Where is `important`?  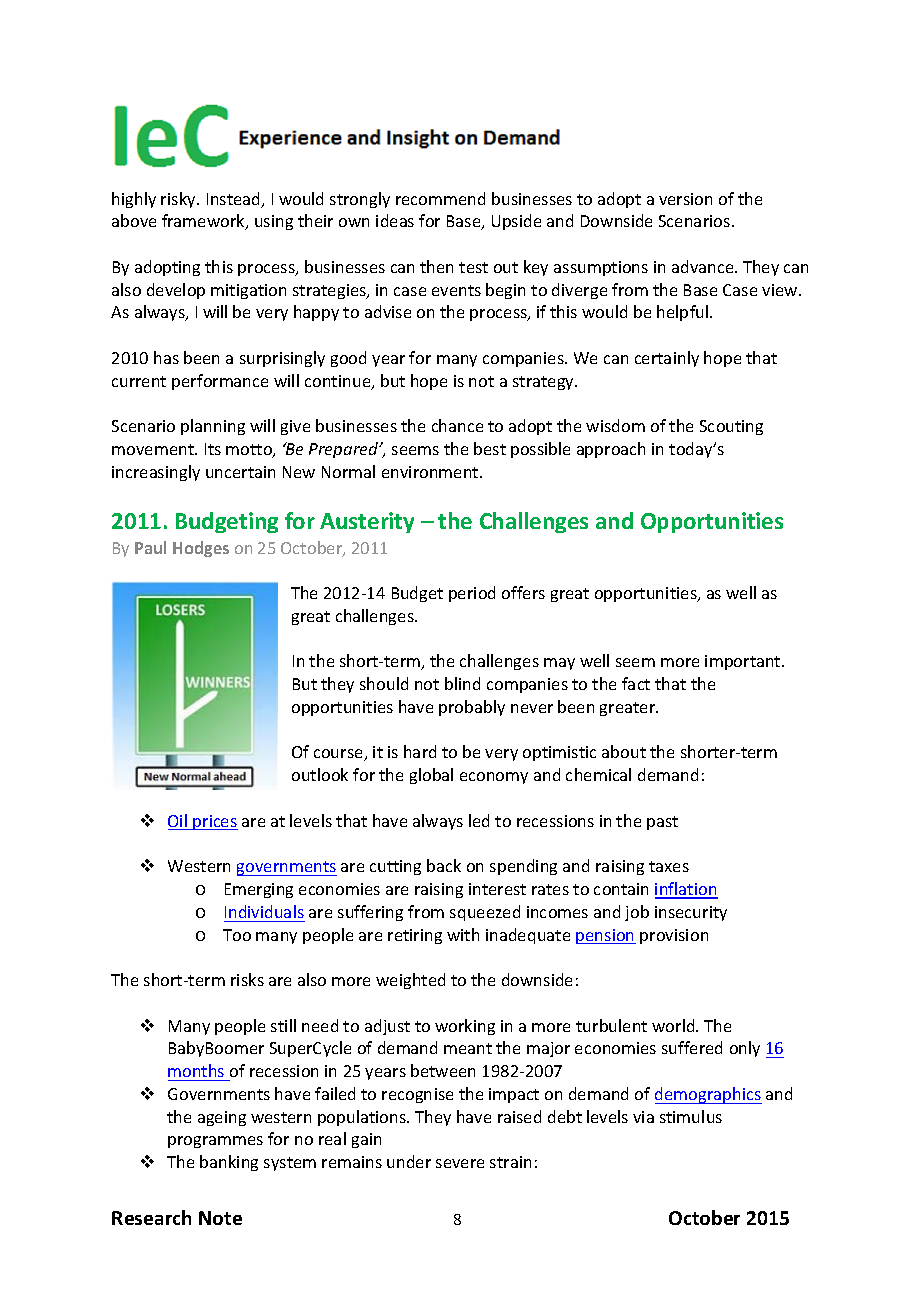
important is located at coordinates (744, 662).
